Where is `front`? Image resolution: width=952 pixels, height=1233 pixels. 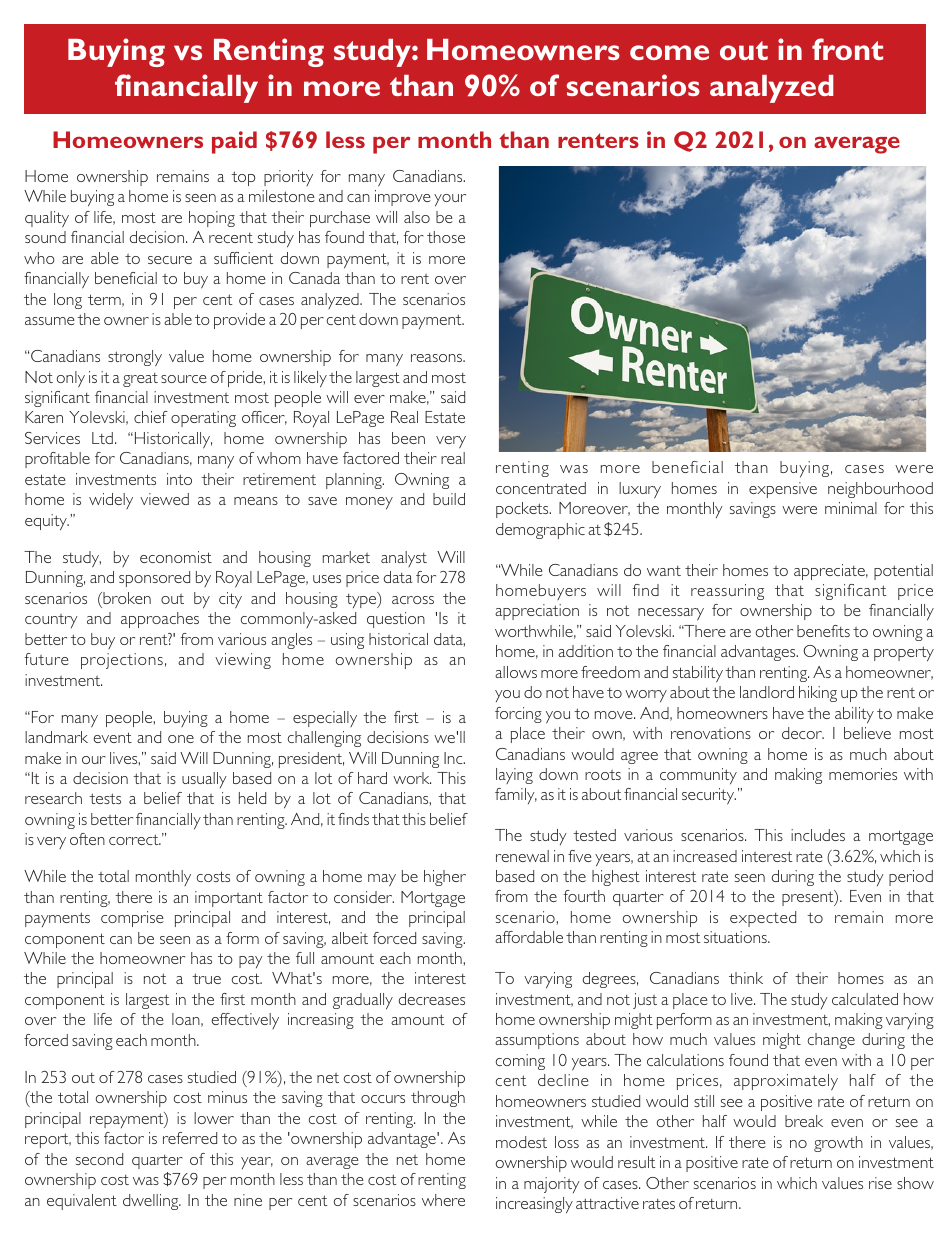
front is located at coordinates (847, 49).
